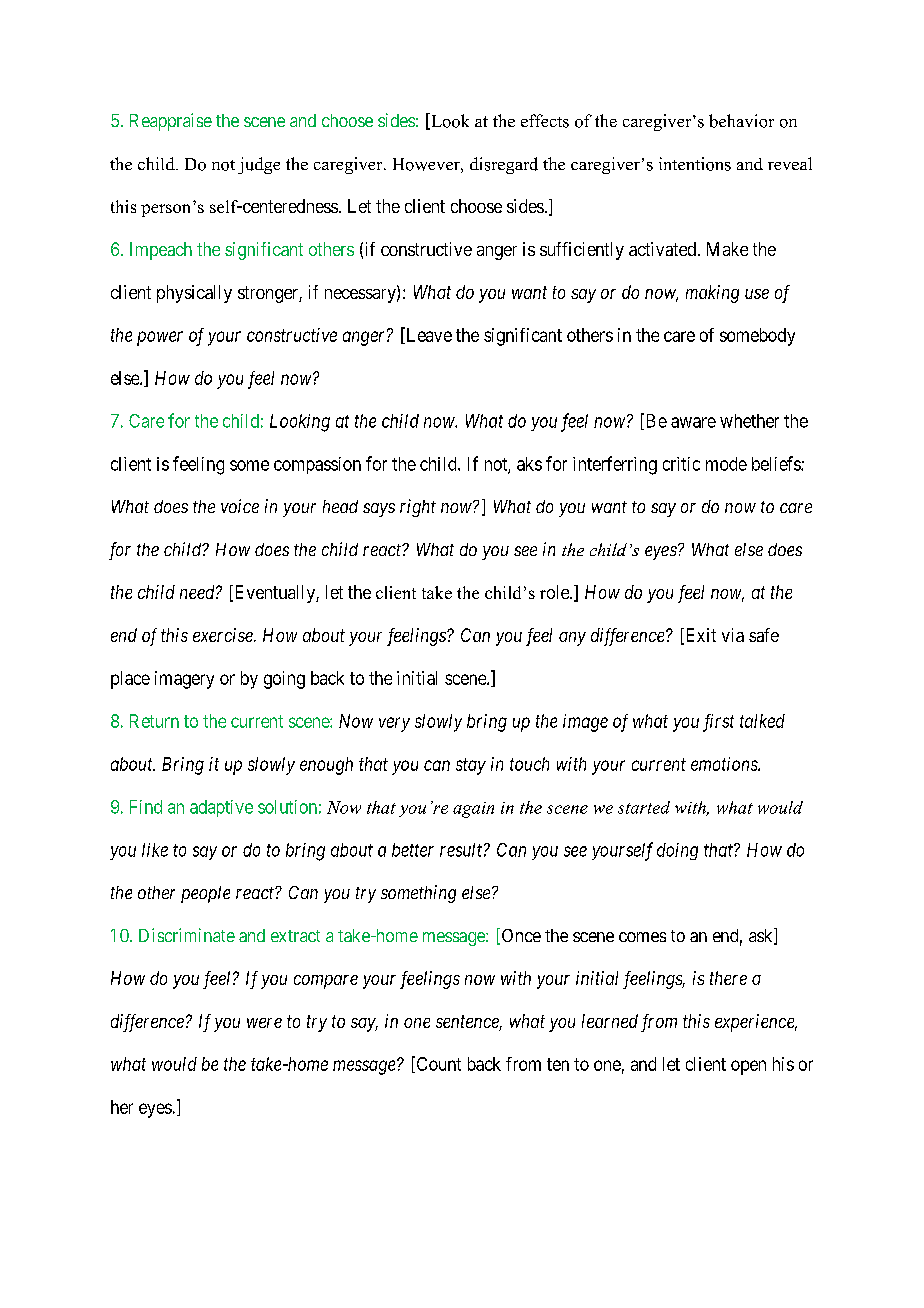 The height and width of the page is (1308, 924). I want to click on intentions, so click(695, 164).
